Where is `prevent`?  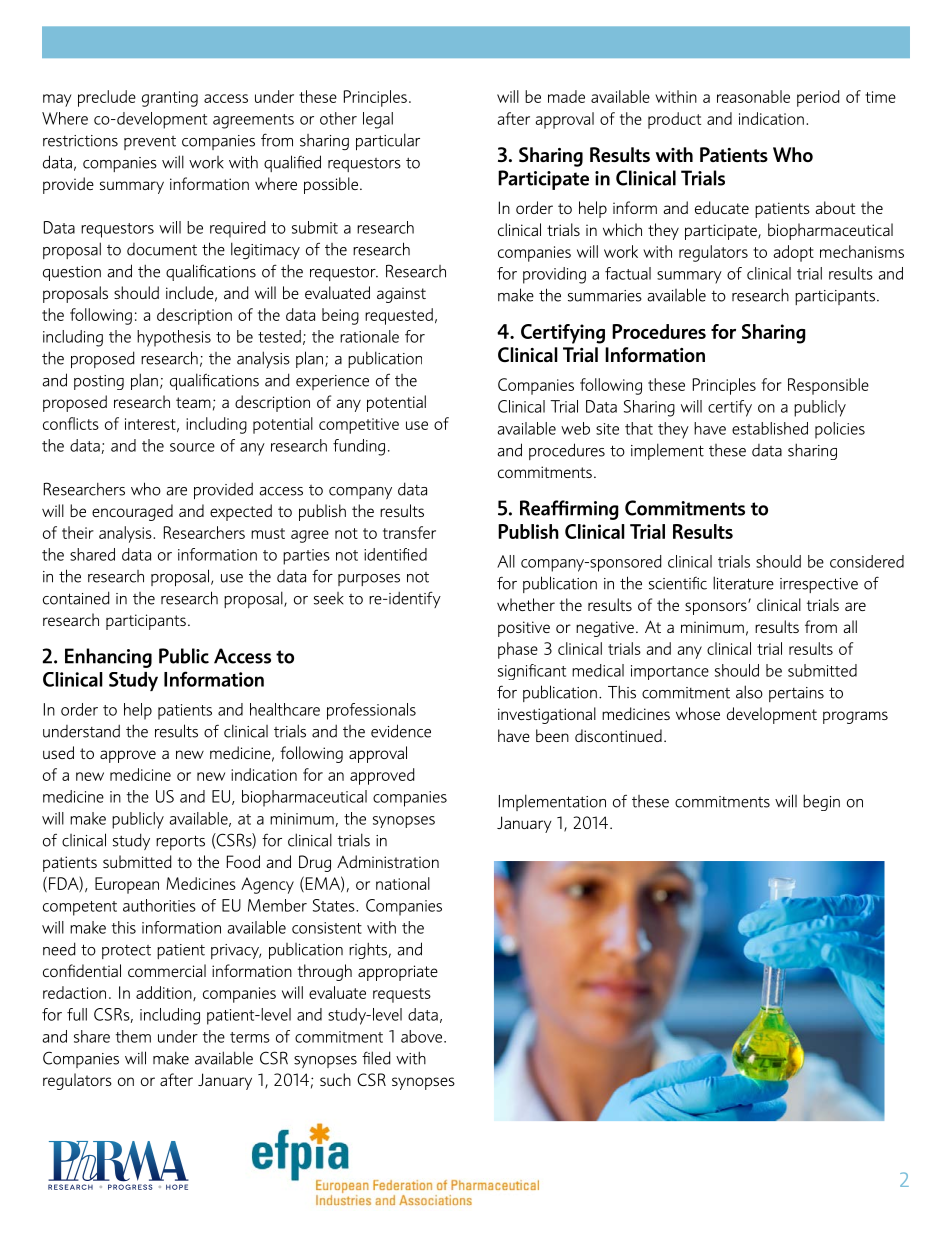
prevent is located at coordinates (150, 143).
